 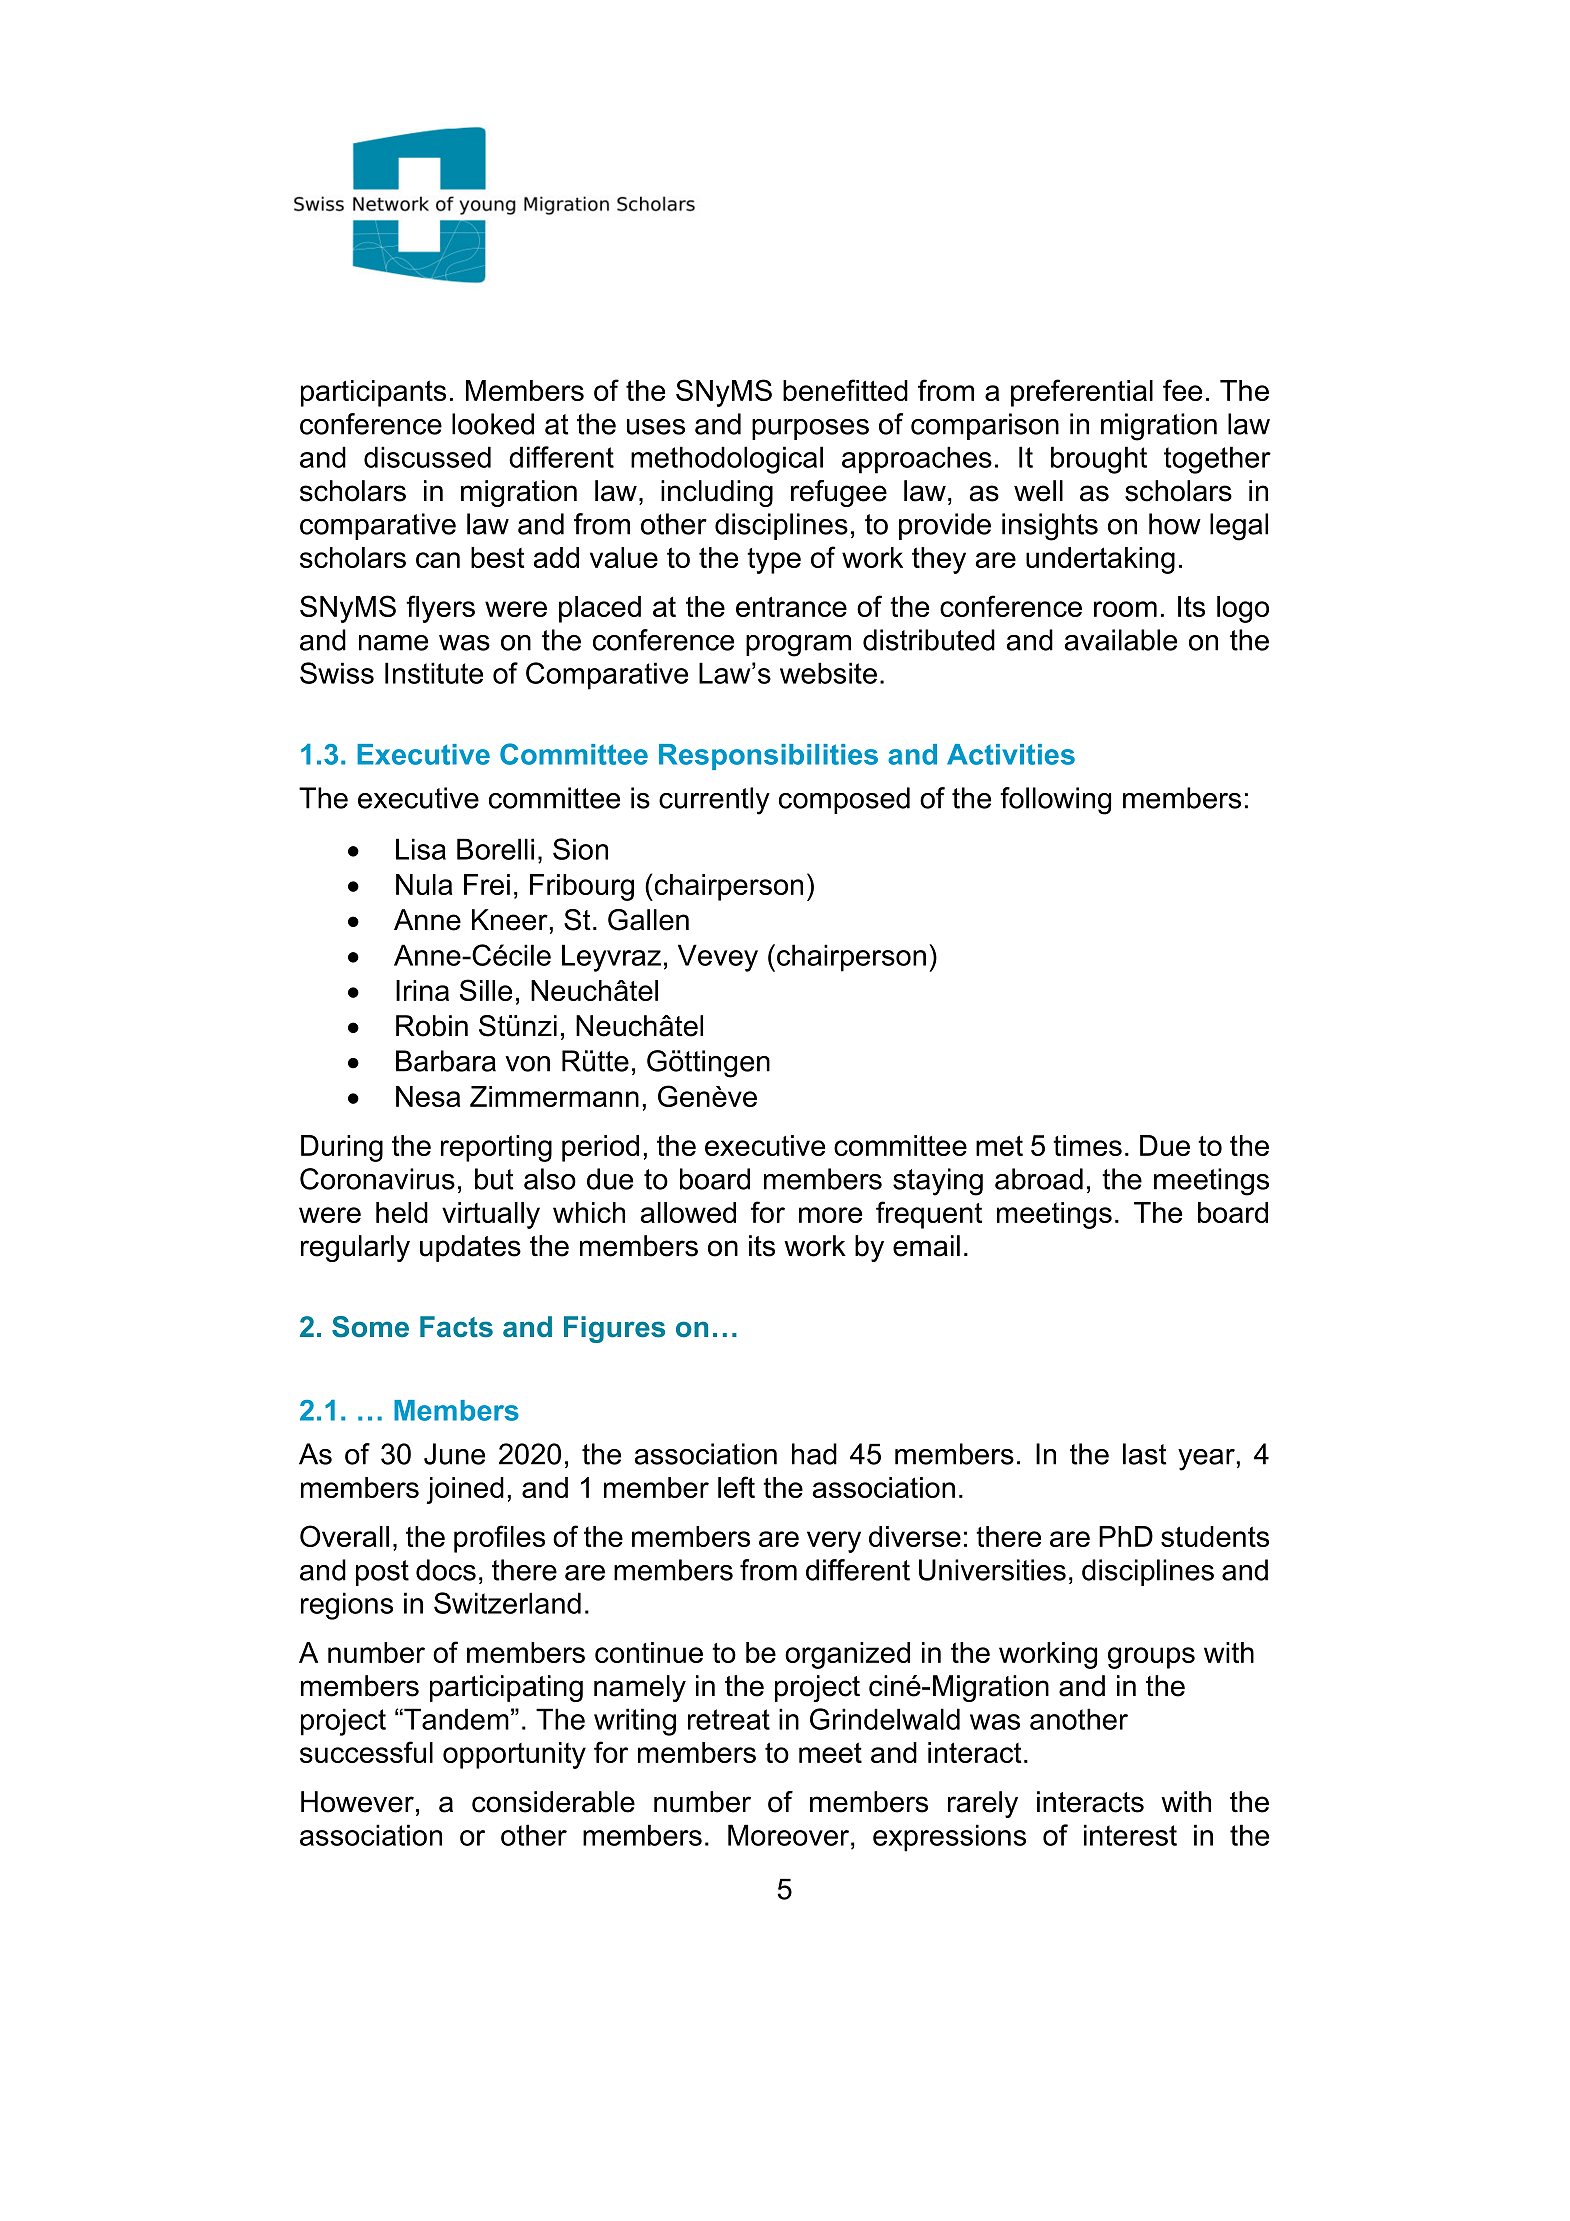 I want to click on times, so click(x=1087, y=1145).
